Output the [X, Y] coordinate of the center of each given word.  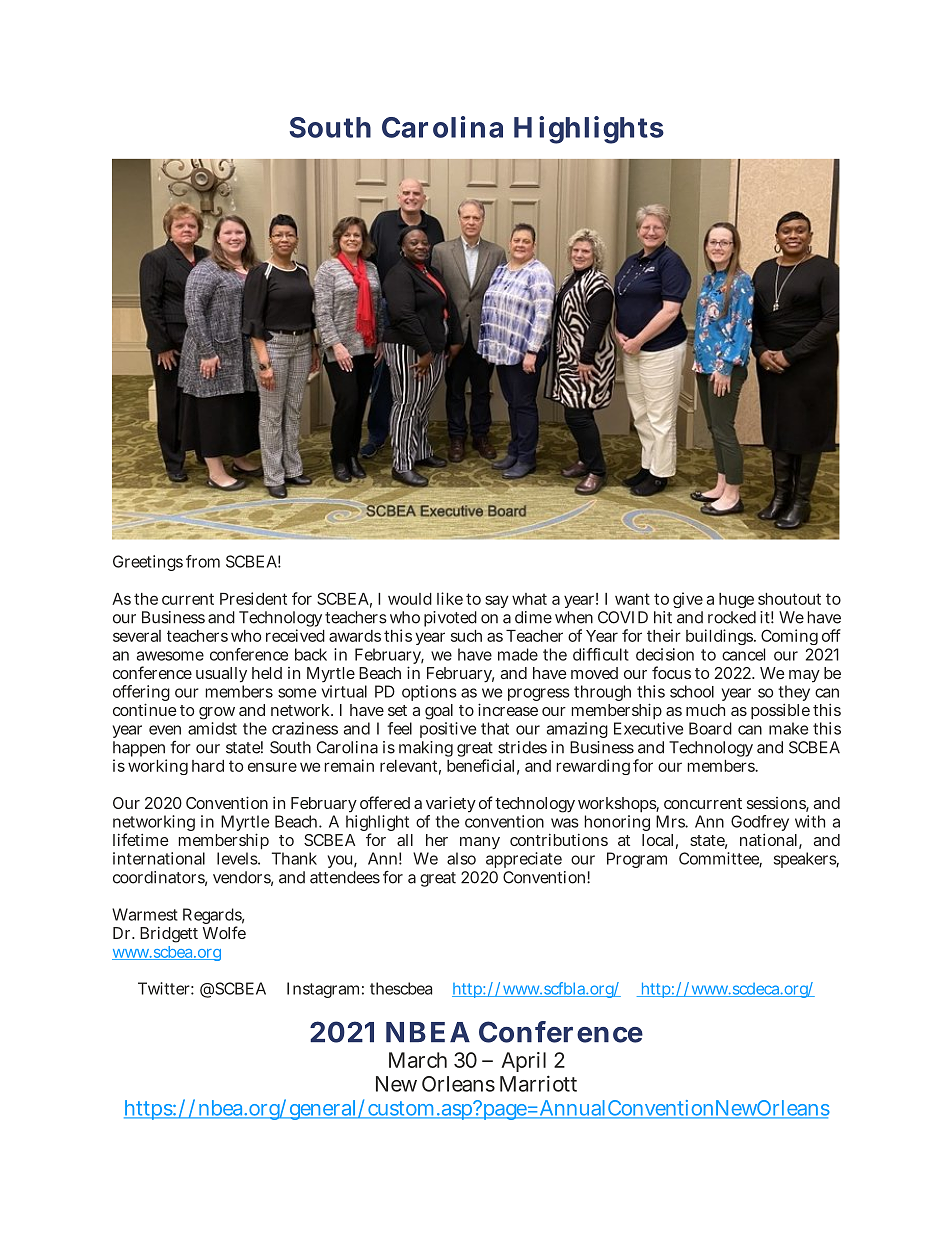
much [705, 710]
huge [736, 600]
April [523, 1062]
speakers [806, 860]
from [203, 561]
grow [217, 715]
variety [451, 806]
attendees [345, 877]
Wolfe [224, 932]
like [450, 598]
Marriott [538, 1083]
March [418, 1060]
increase [508, 709]
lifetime [141, 839]
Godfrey [760, 824]
